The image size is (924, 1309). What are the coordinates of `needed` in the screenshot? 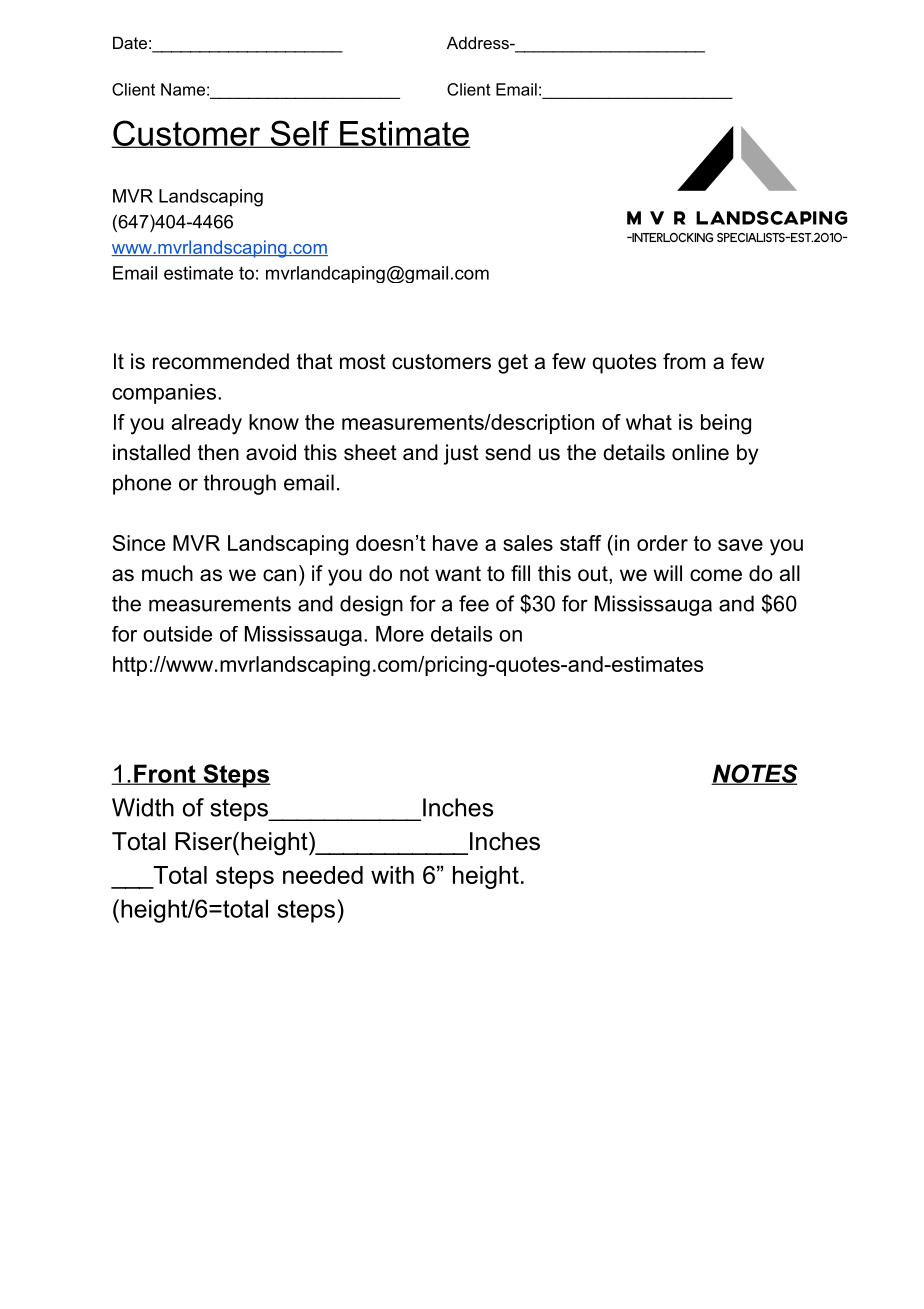 It's located at (323, 875).
